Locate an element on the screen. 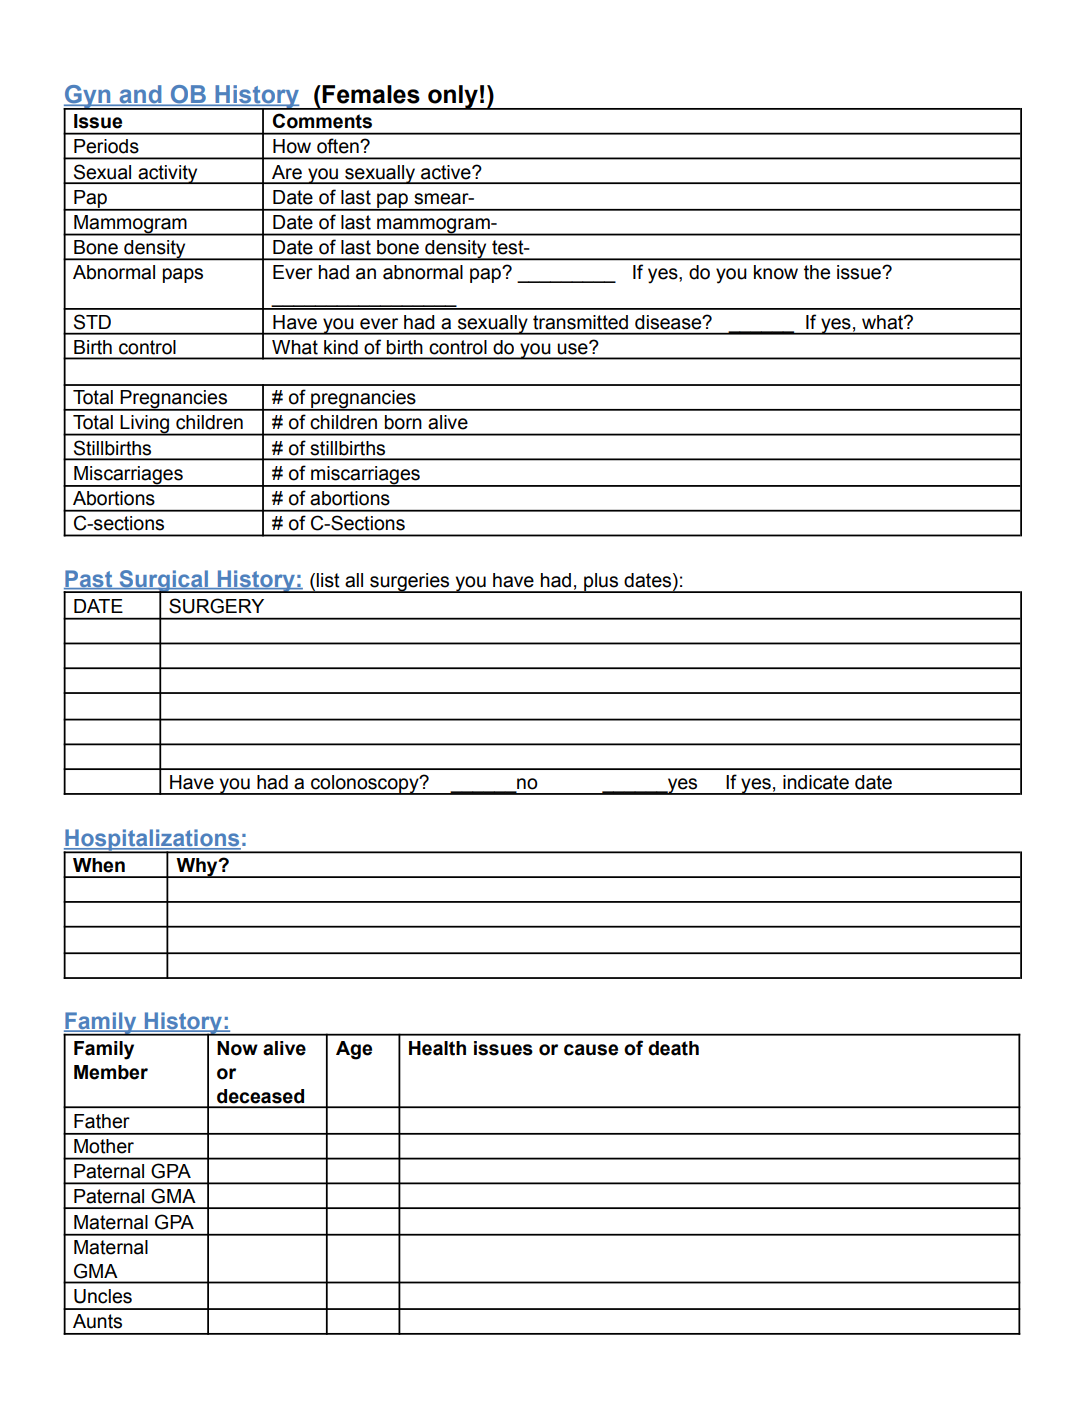 The width and height of the screenshot is (1084, 1402). surgeries is located at coordinates (410, 583).
